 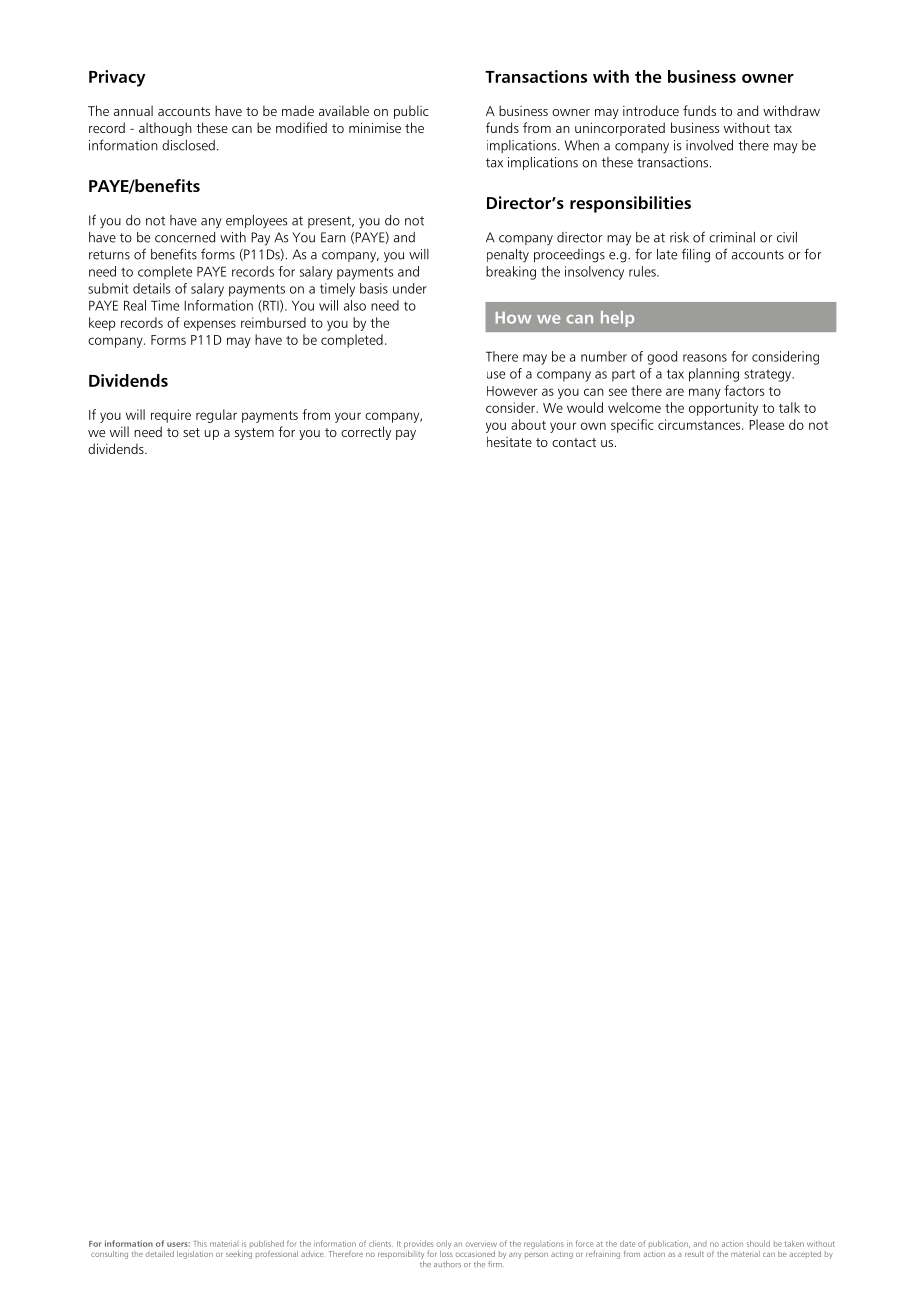 I want to click on loss, so click(x=446, y=1252).
